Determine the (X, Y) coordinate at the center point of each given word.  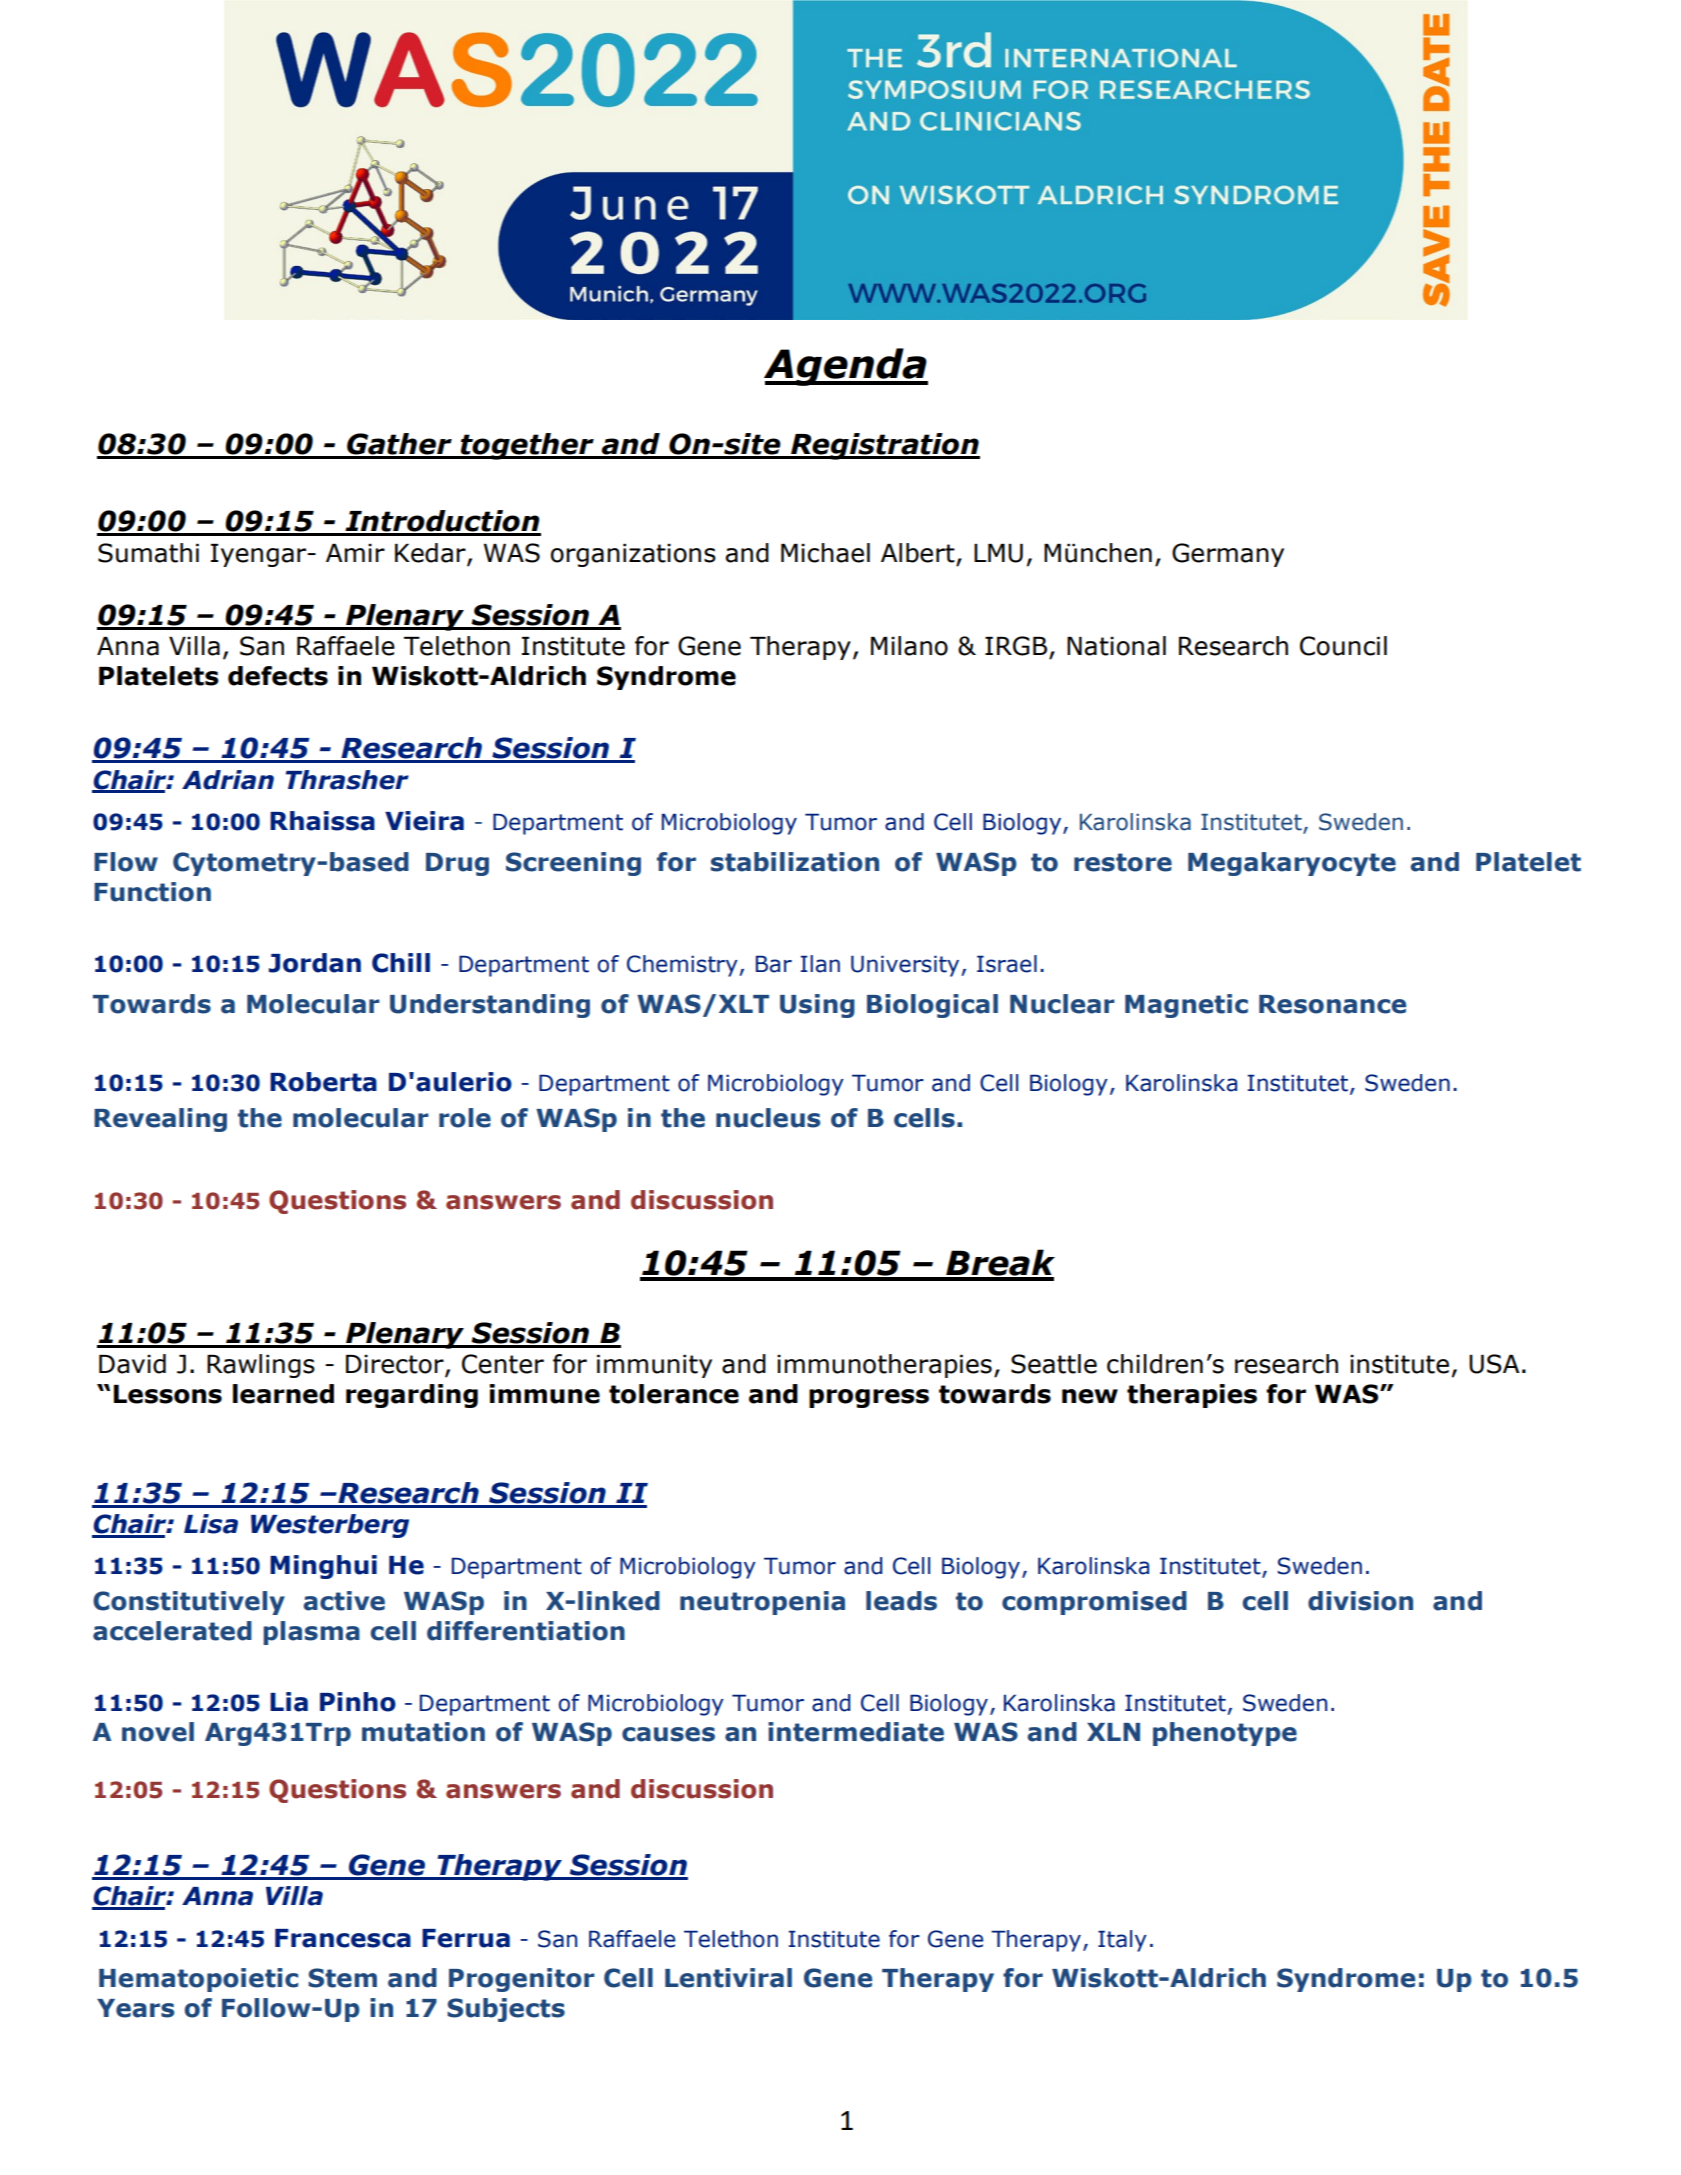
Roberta (323, 1082)
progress (869, 1398)
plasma (311, 1633)
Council (1343, 646)
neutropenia (762, 1603)
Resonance (1332, 1004)
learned (283, 1394)
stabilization (795, 862)
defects (278, 676)
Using (817, 1006)
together (527, 446)
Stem (342, 1978)
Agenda (846, 367)
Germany (1228, 555)
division (1360, 1601)
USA (1494, 1364)
